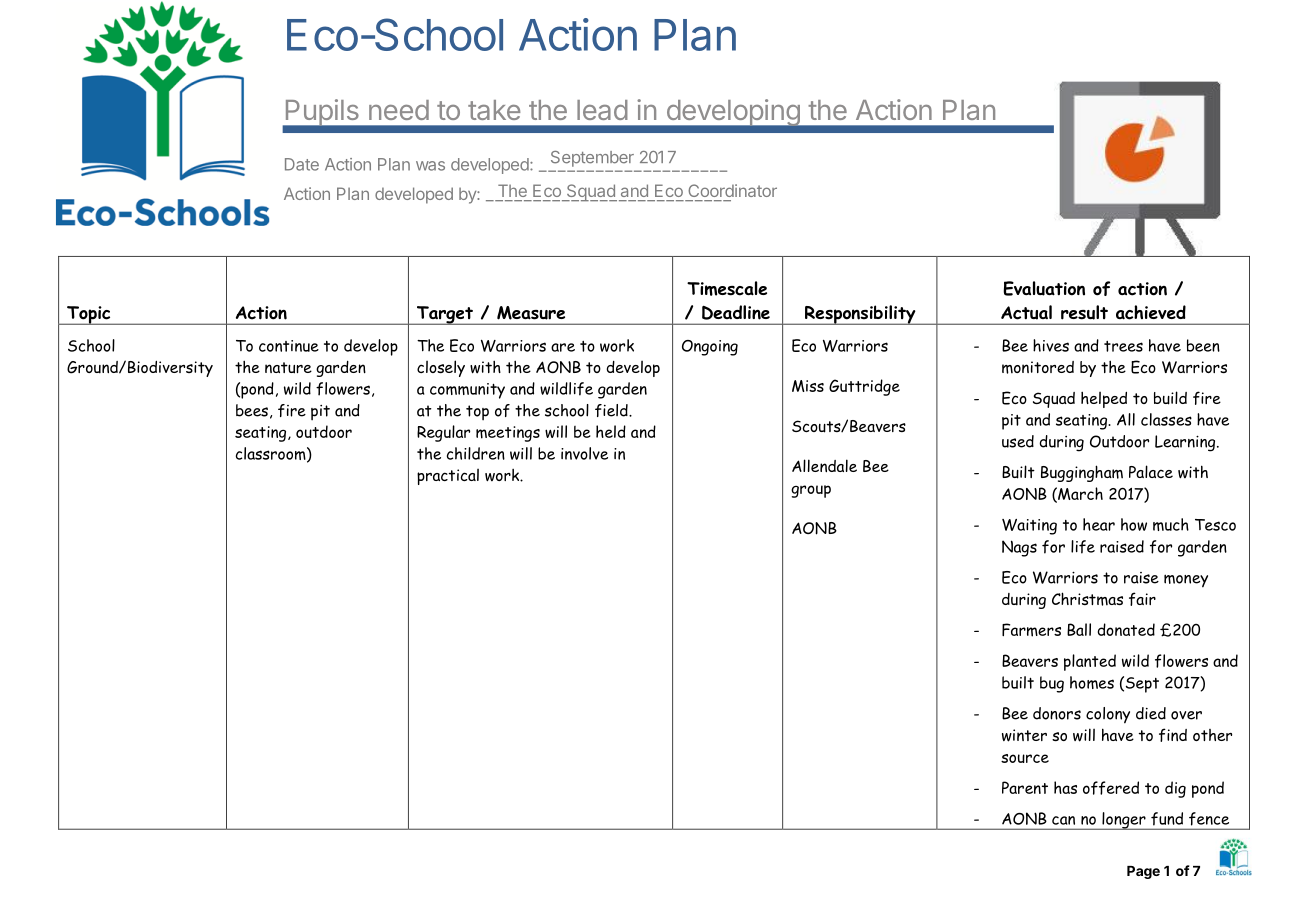  I want to click on Evaluation, so click(1044, 288).
